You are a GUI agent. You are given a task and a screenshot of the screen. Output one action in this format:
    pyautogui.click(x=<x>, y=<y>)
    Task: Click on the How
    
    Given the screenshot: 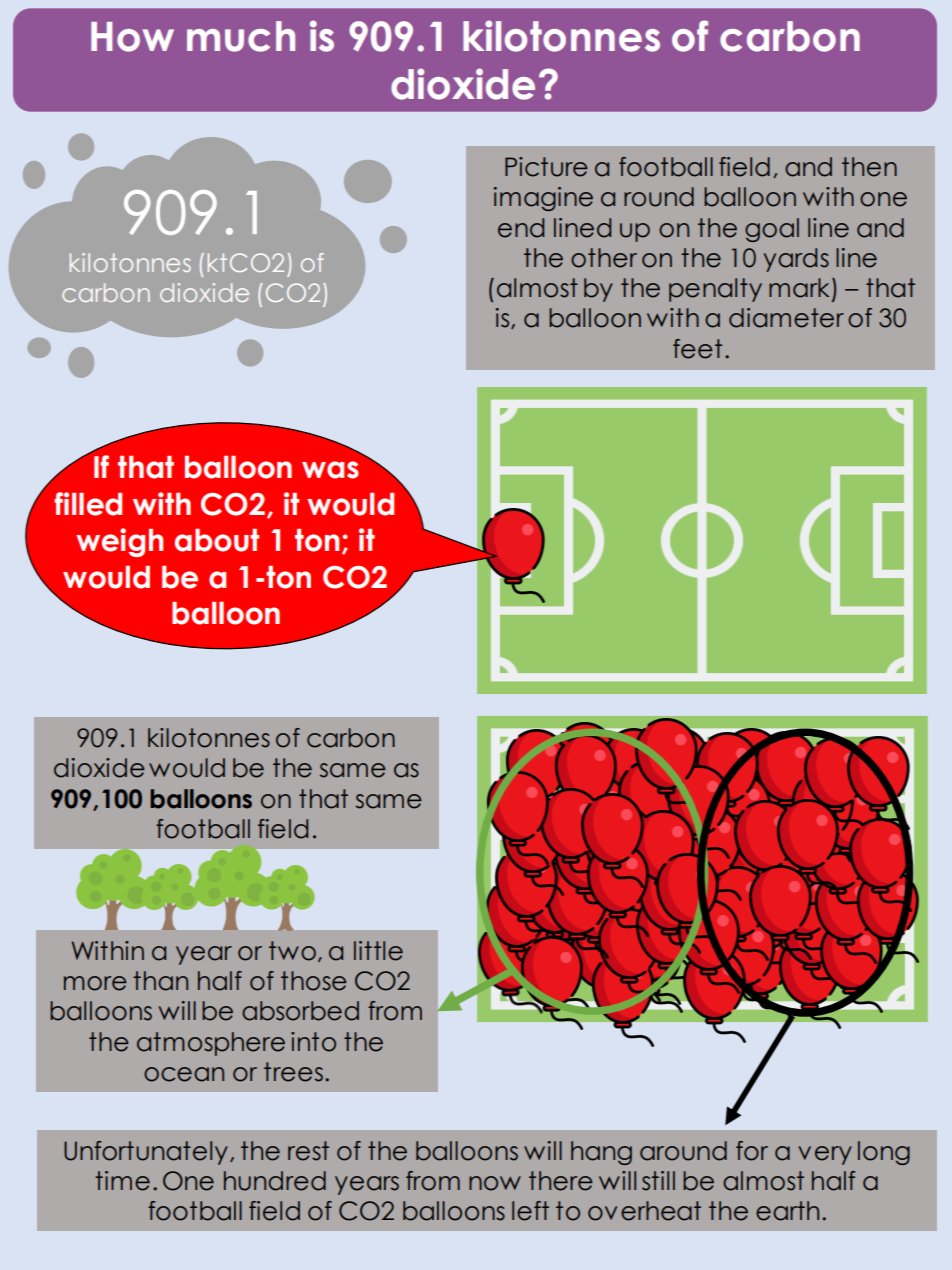 What is the action you would take?
    pyautogui.click(x=132, y=37)
